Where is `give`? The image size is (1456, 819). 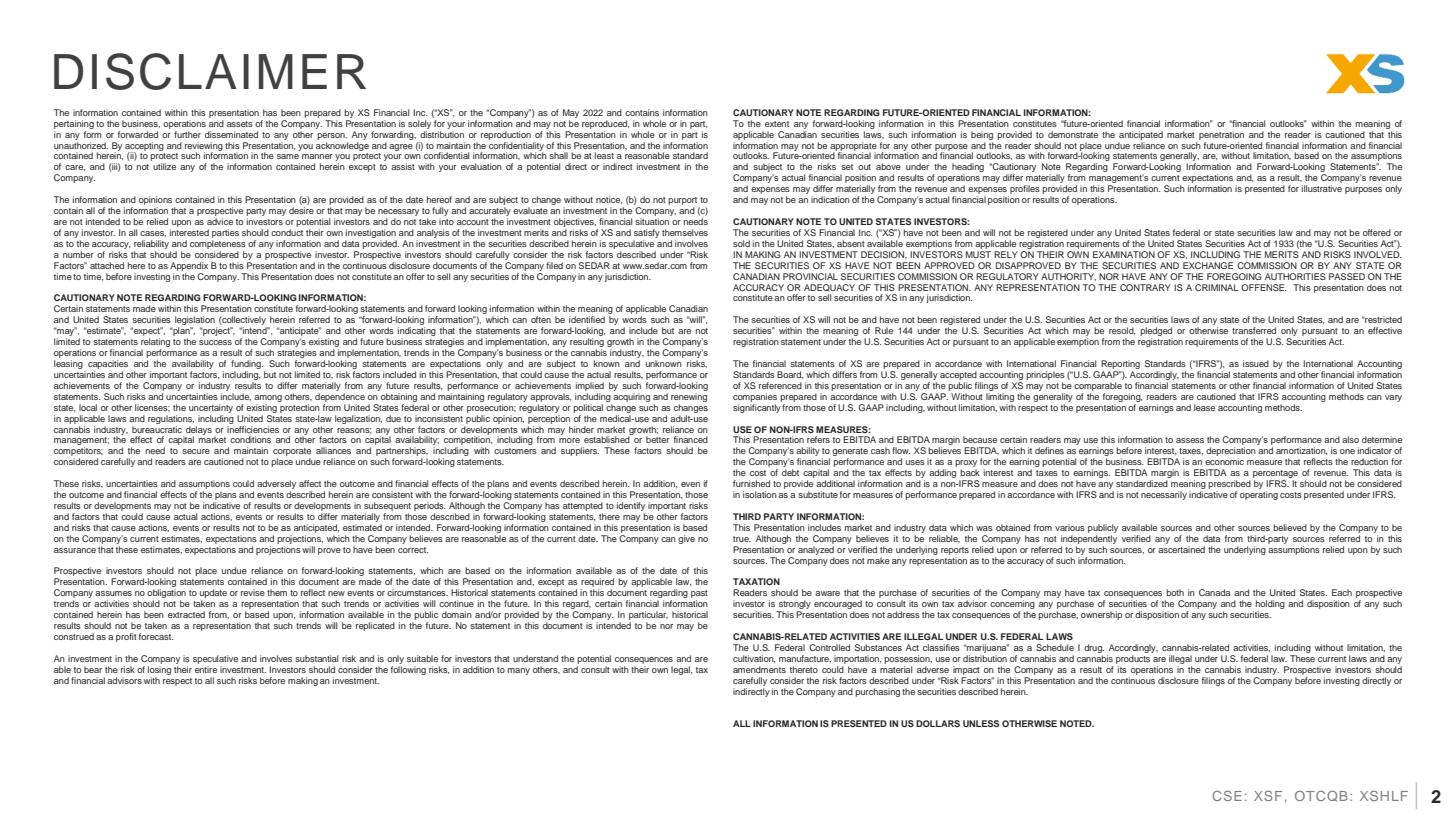
give is located at coordinates (686, 539).
